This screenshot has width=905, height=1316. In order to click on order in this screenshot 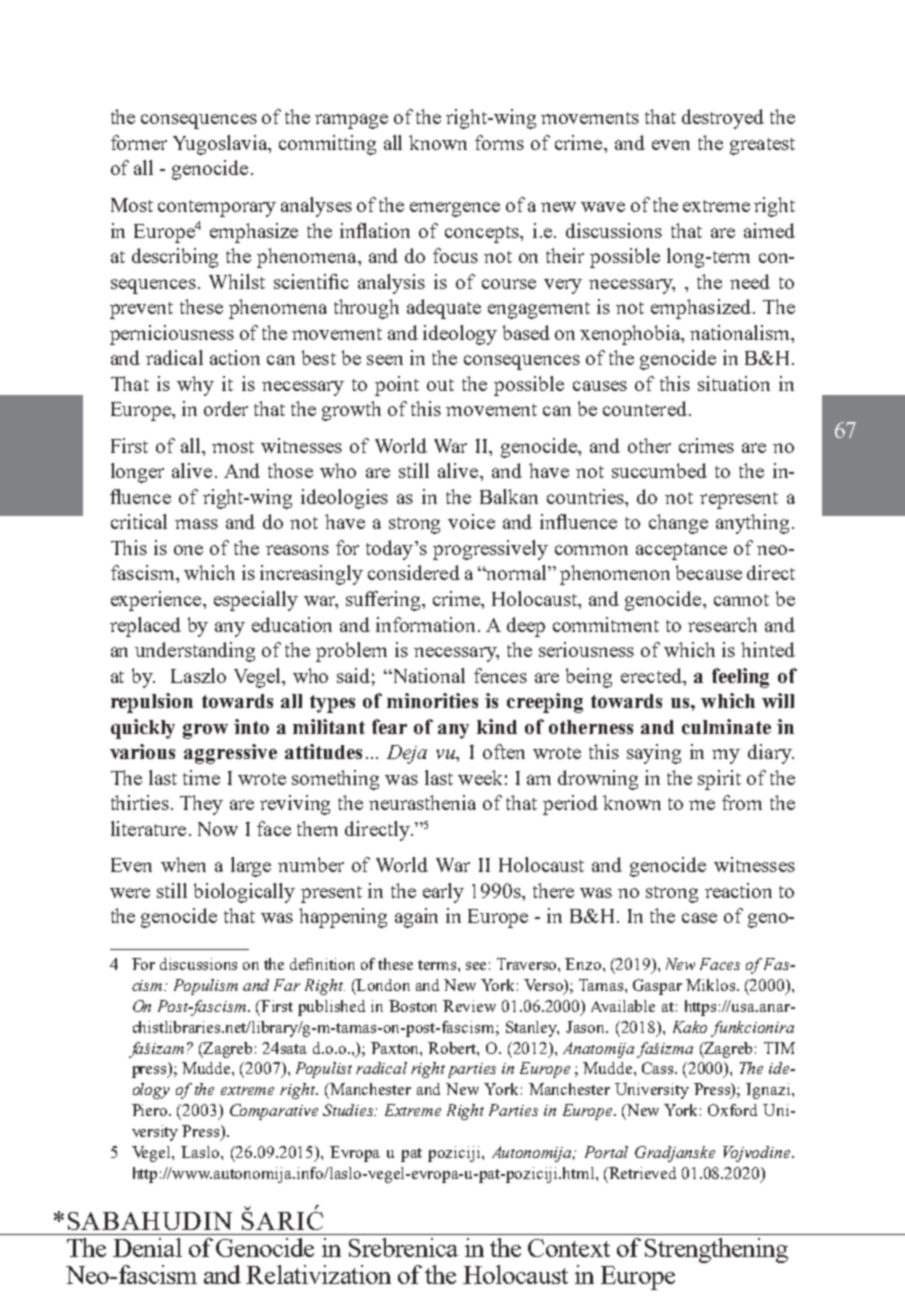, I will do `click(226, 408)`.
